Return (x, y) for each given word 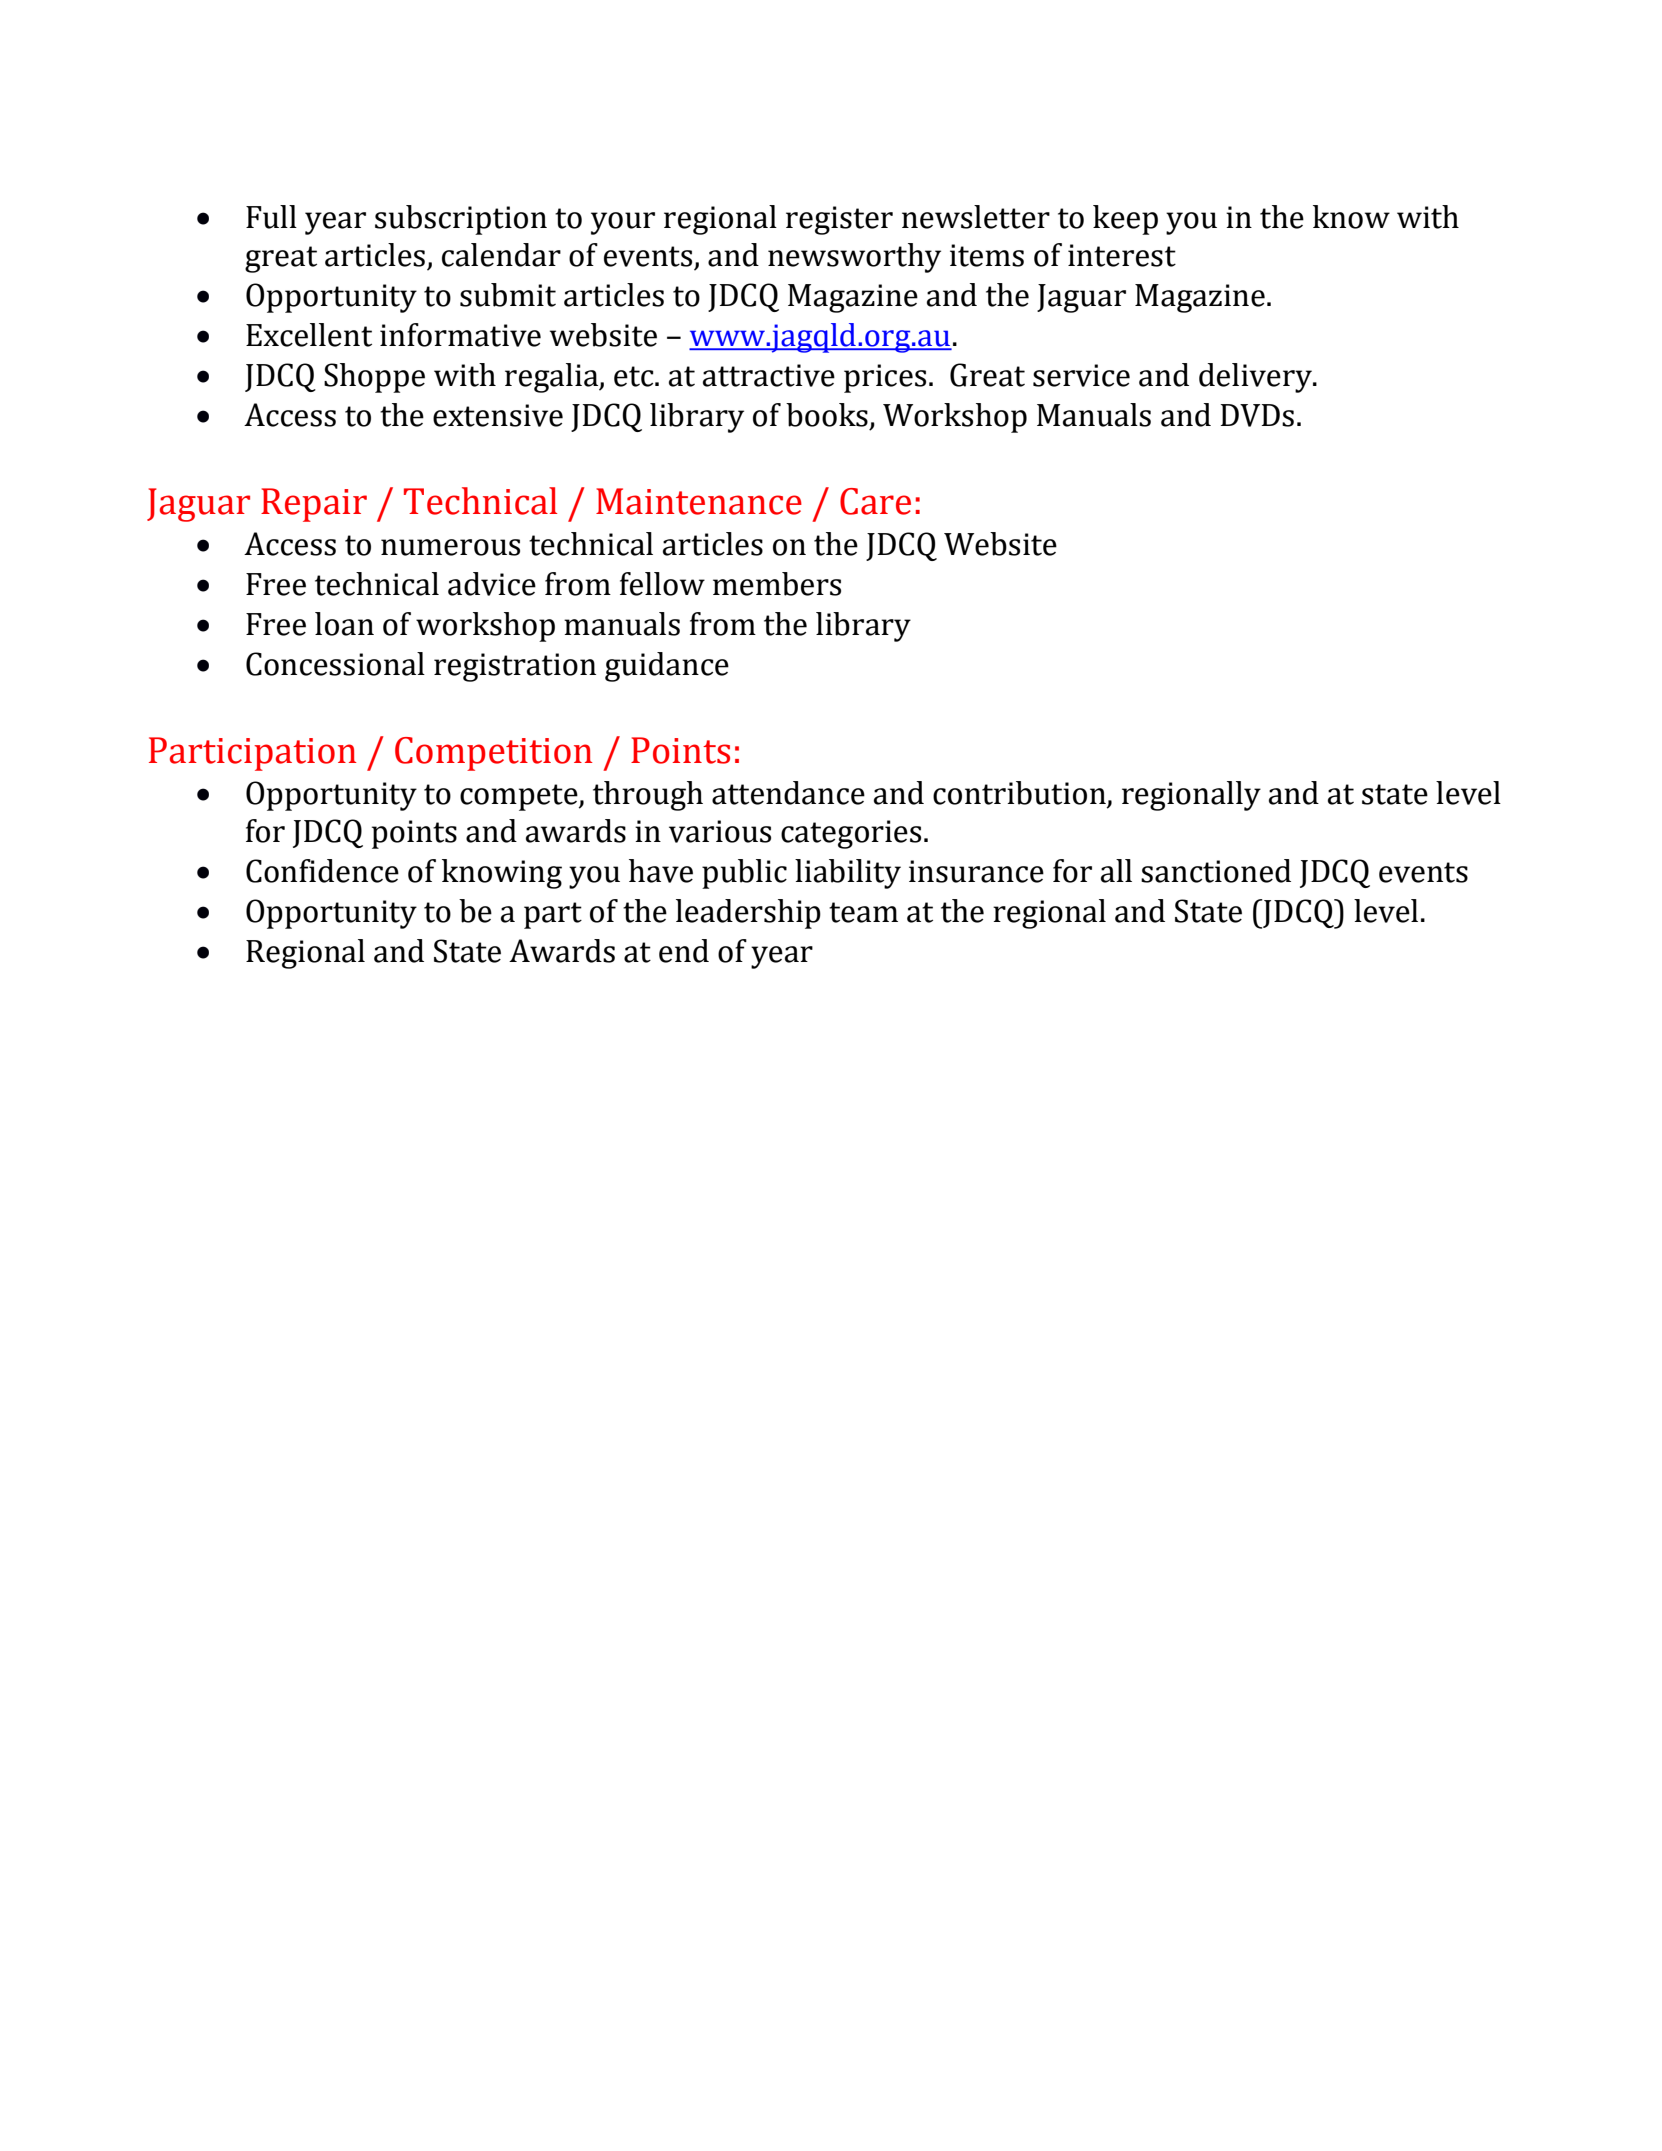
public (744, 874)
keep (1125, 220)
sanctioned (1216, 871)
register (839, 220)
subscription (461, 220)
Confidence (322, 871)
